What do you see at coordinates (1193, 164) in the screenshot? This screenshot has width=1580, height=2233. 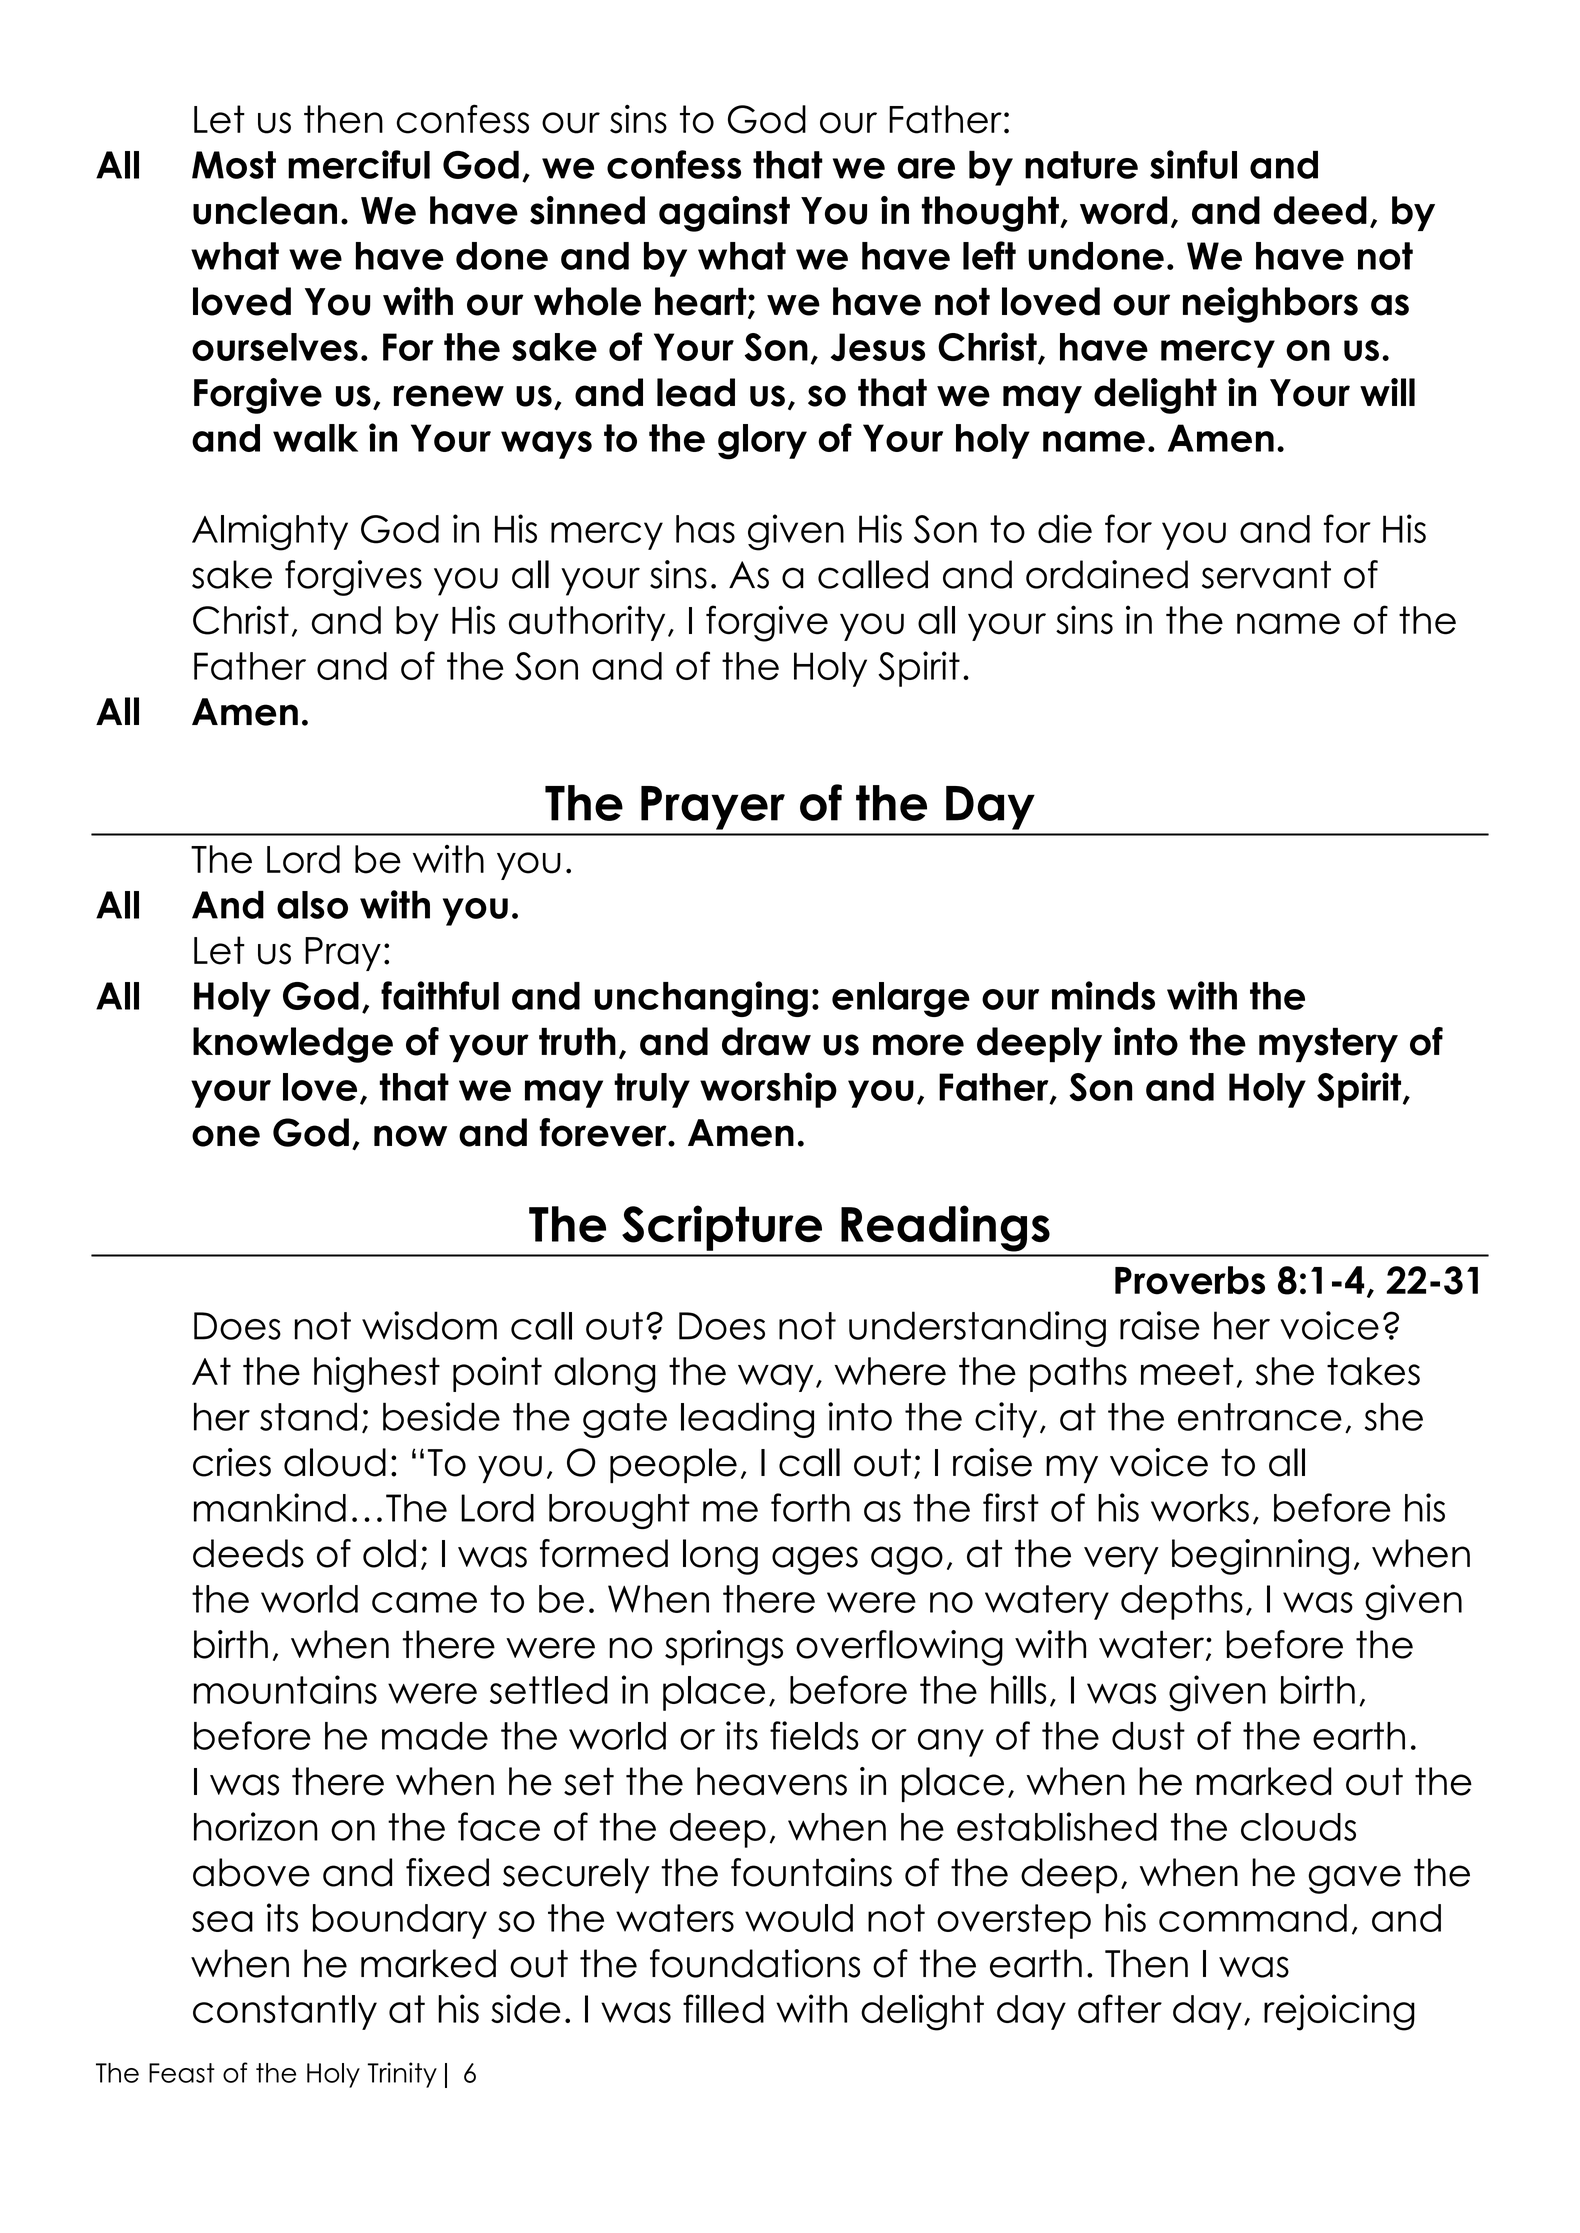 I see `sinful` at bounding box center [1193, 164].
